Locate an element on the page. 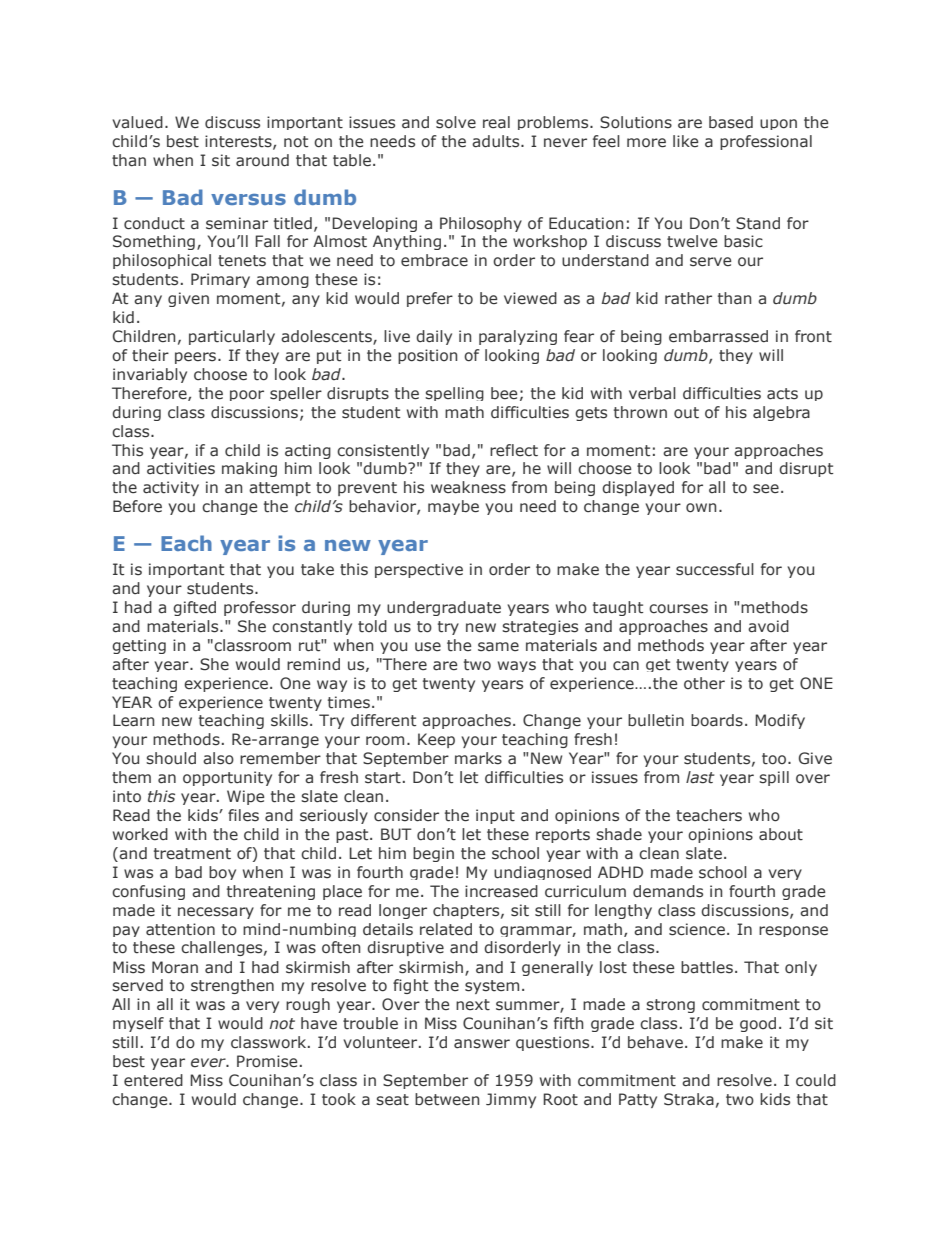  activities is located at coordinates (181, 468).
